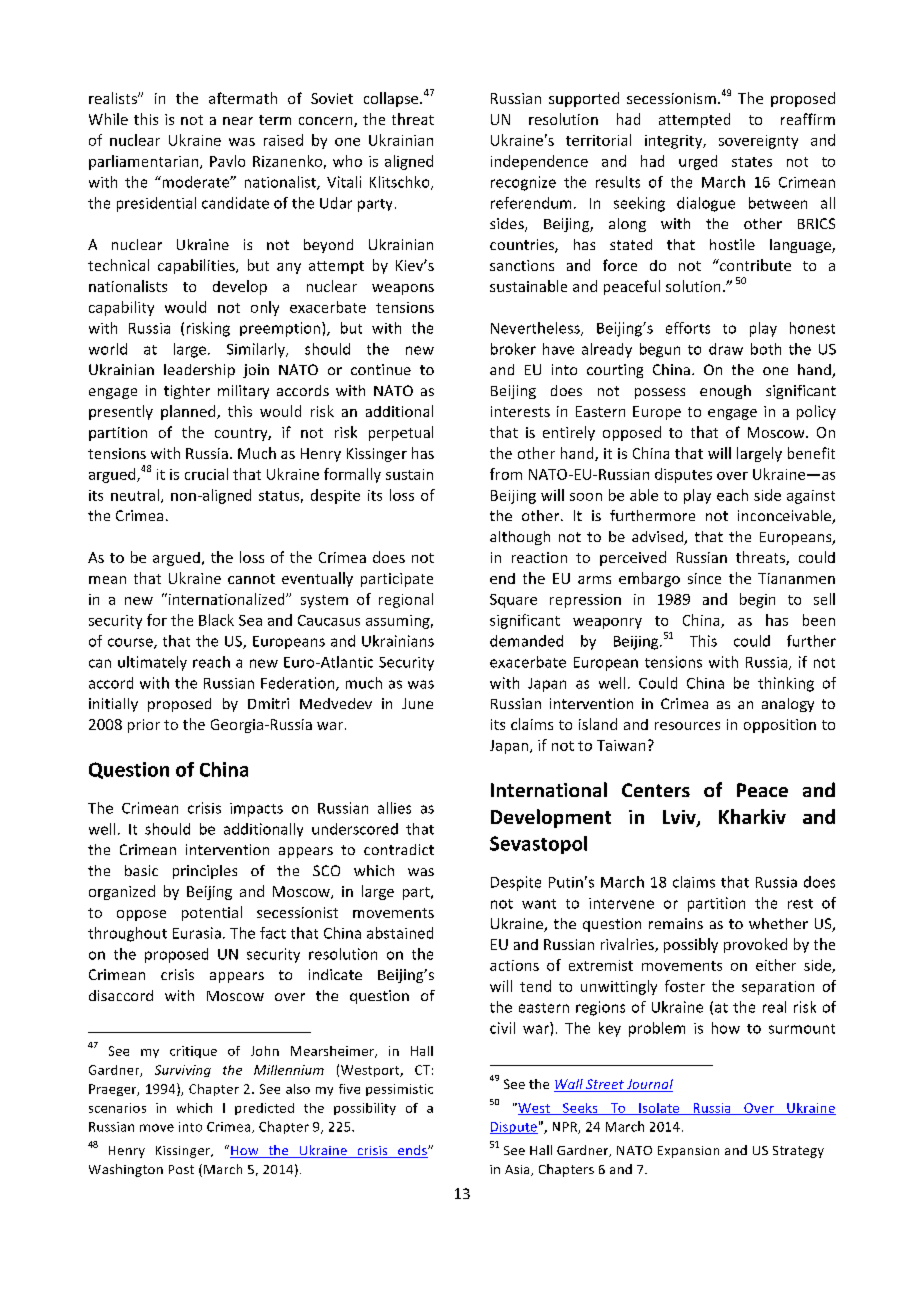 The height and width of the screenshot is (1308, 924). What do you see at coordinates (752, 162) in the screenshot?
I see `states` at bounding box center [752, 162].
